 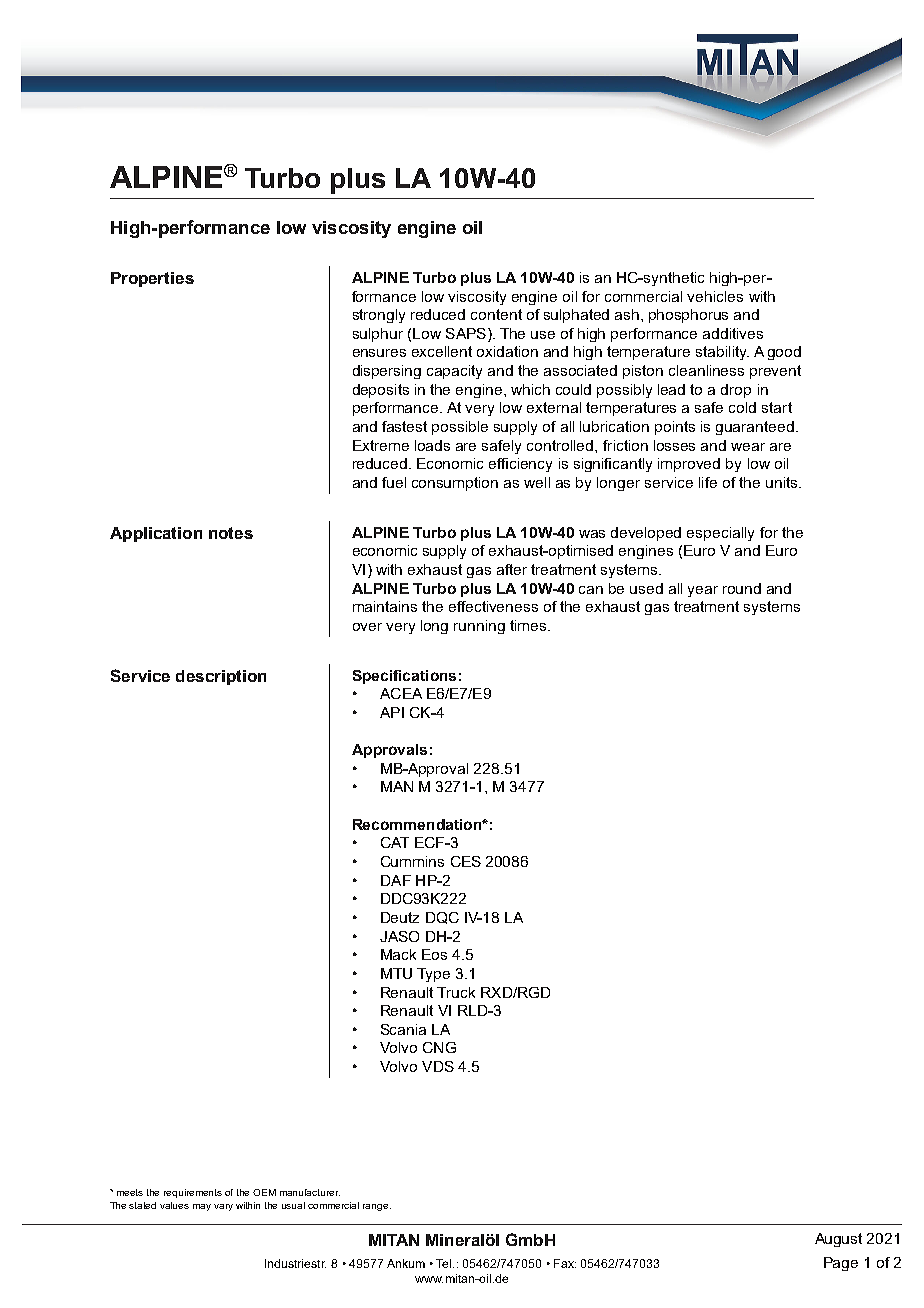 What do you see at coordinates (445, 1263) in the screenshot?
I see `Tel` at bounding box center [445, 1263].
